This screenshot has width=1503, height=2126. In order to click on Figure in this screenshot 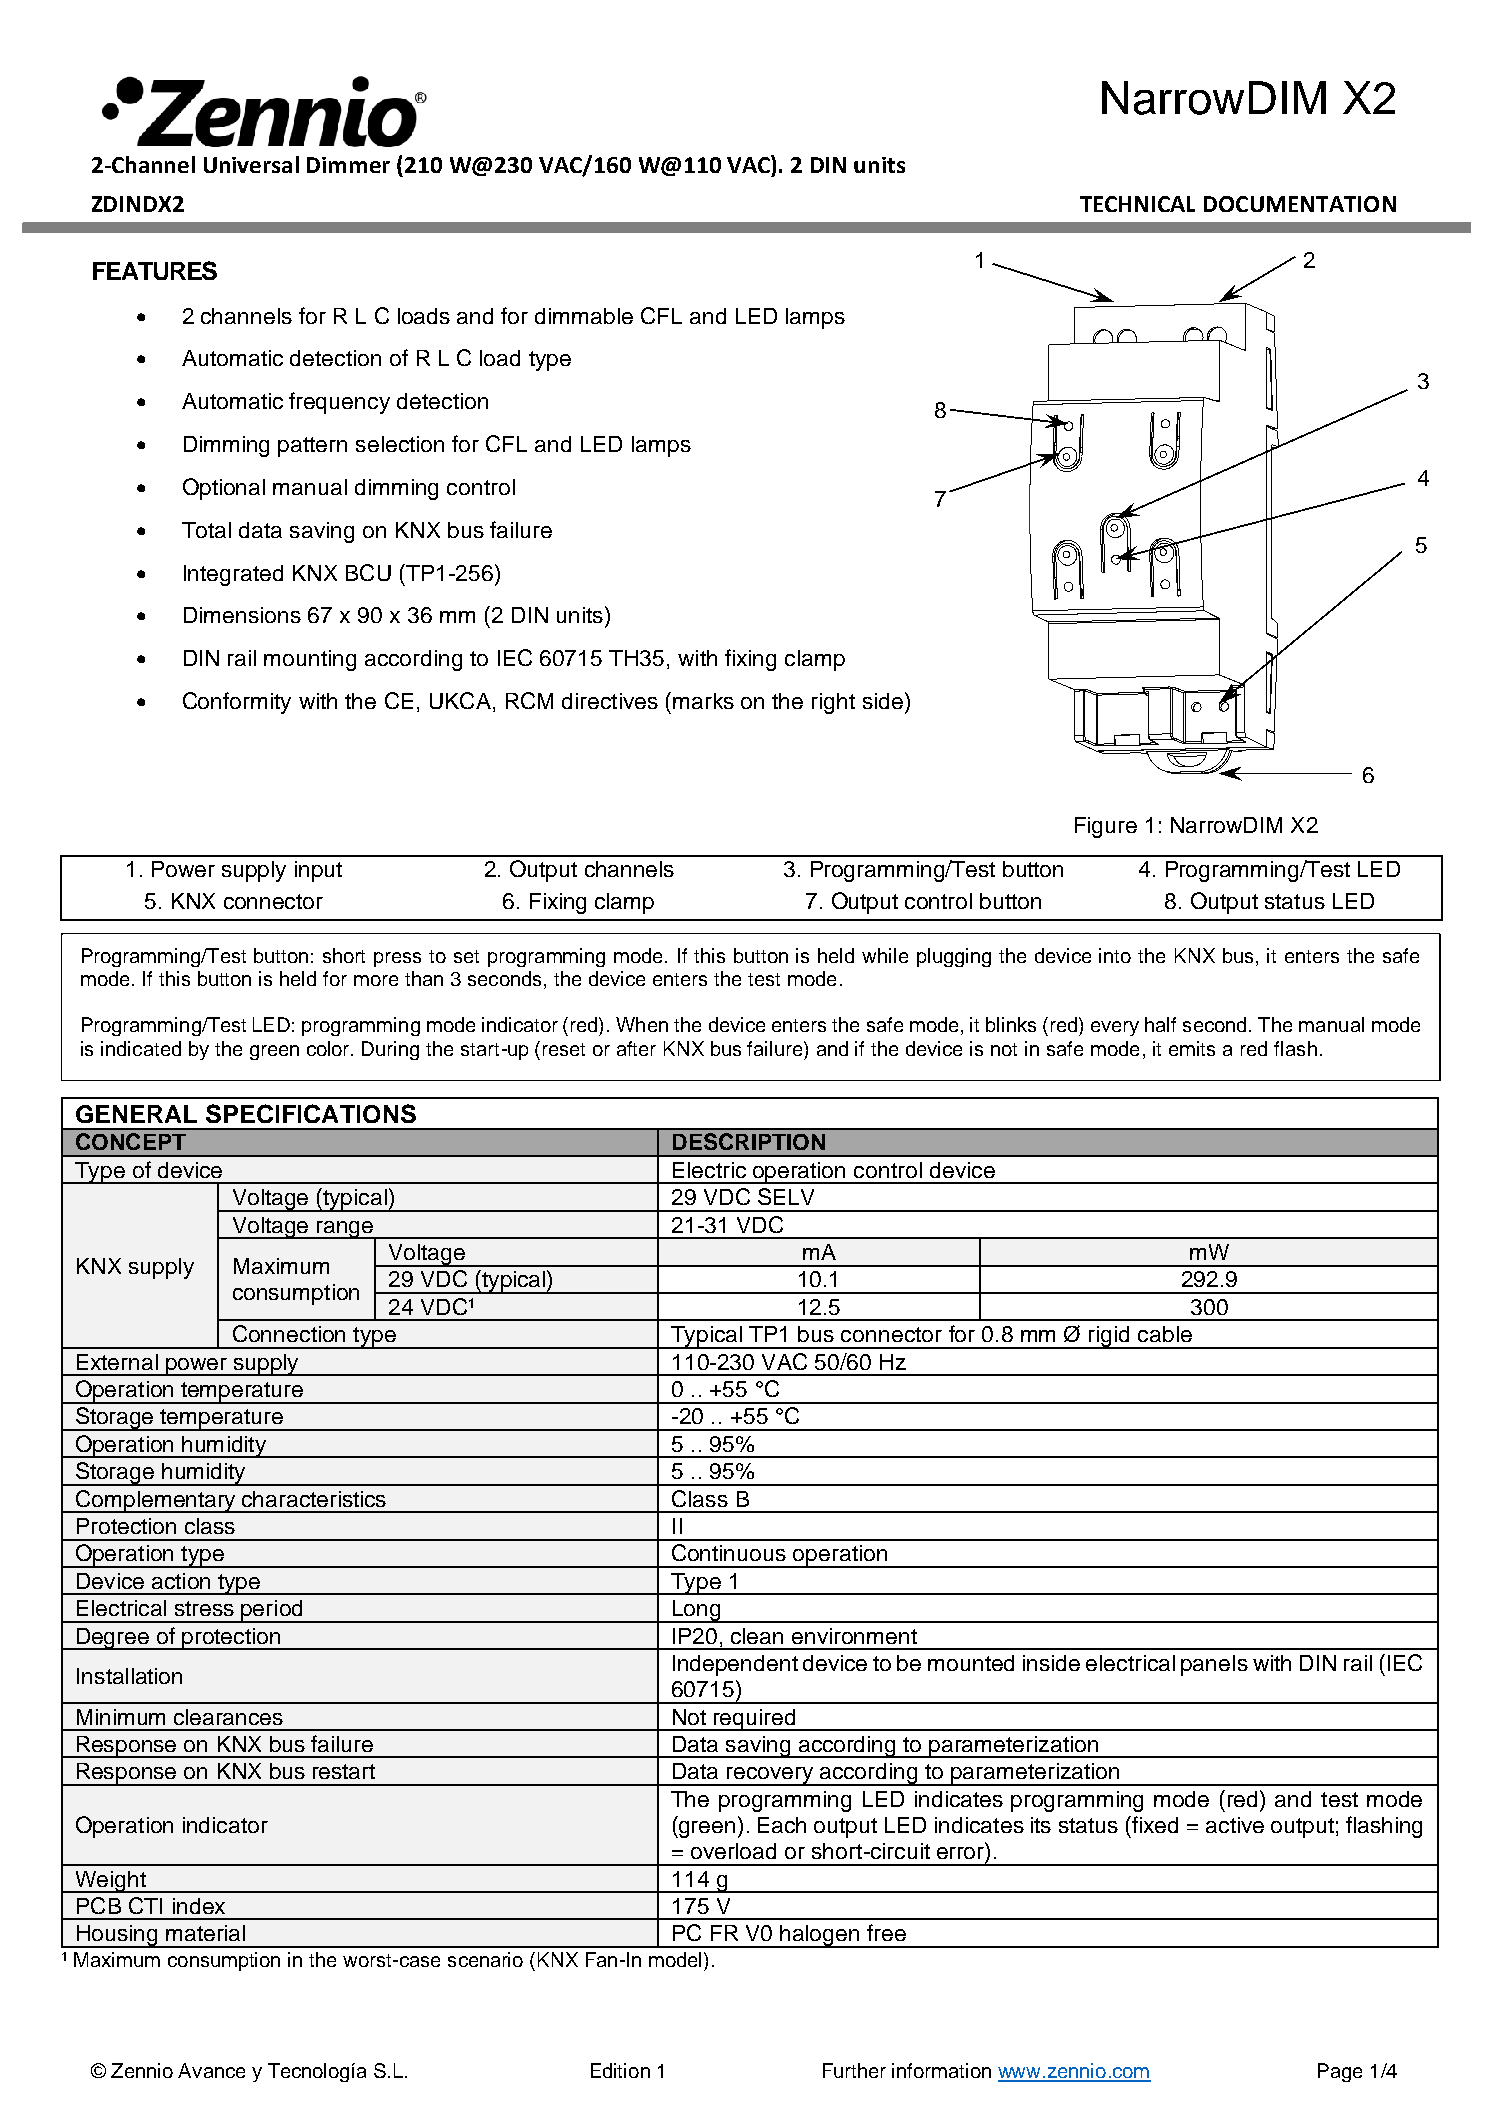, I will do `click(1106, 827)`.
